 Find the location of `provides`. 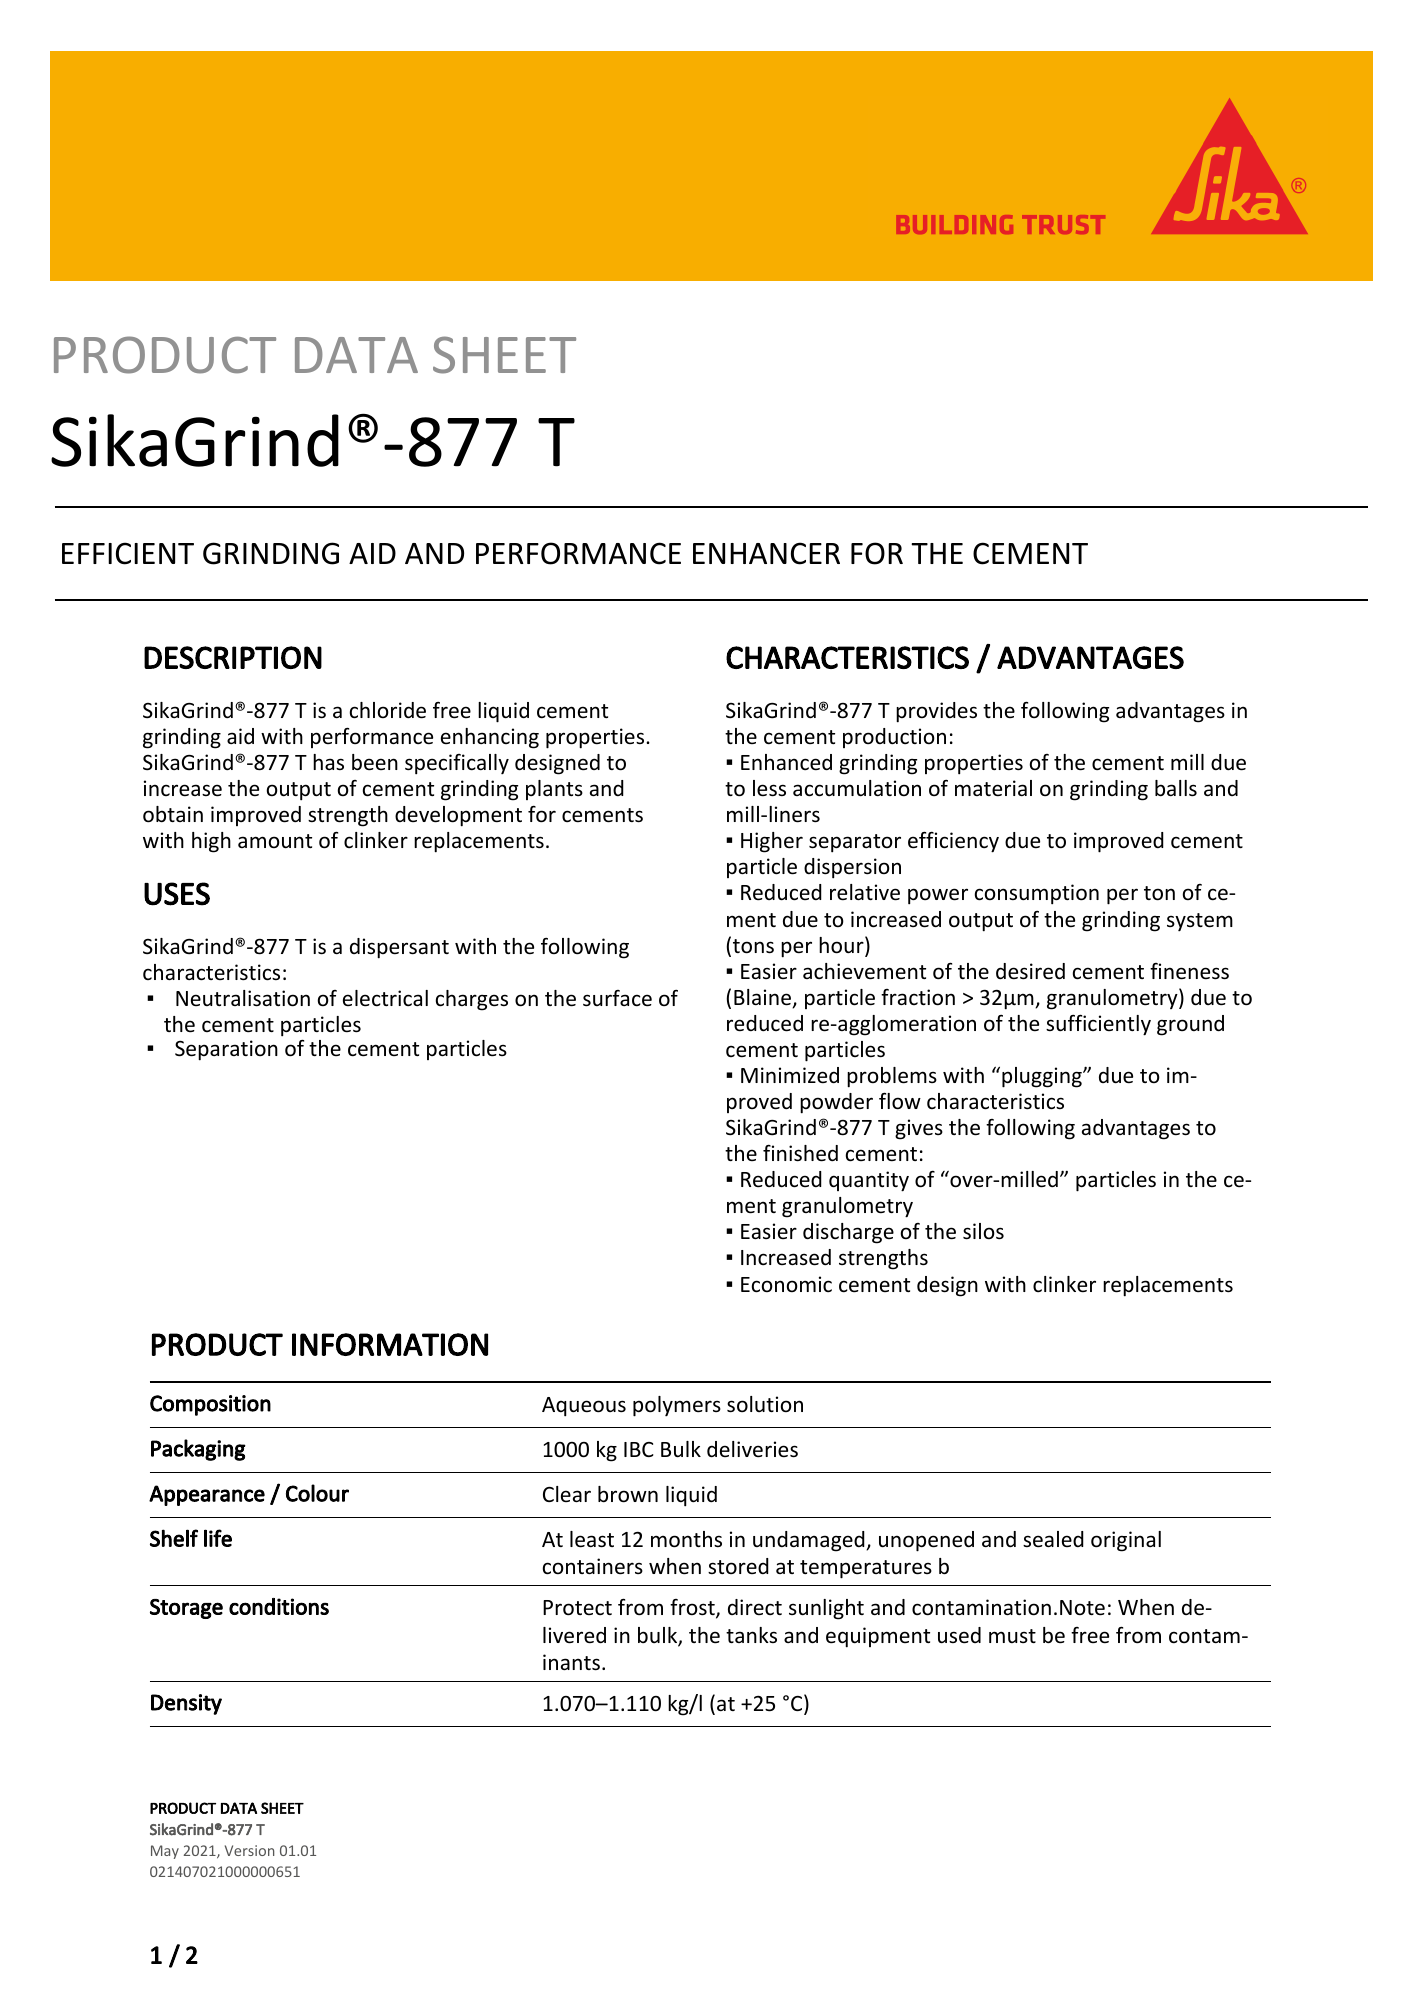

provides is located at coordinates (936, 712).
